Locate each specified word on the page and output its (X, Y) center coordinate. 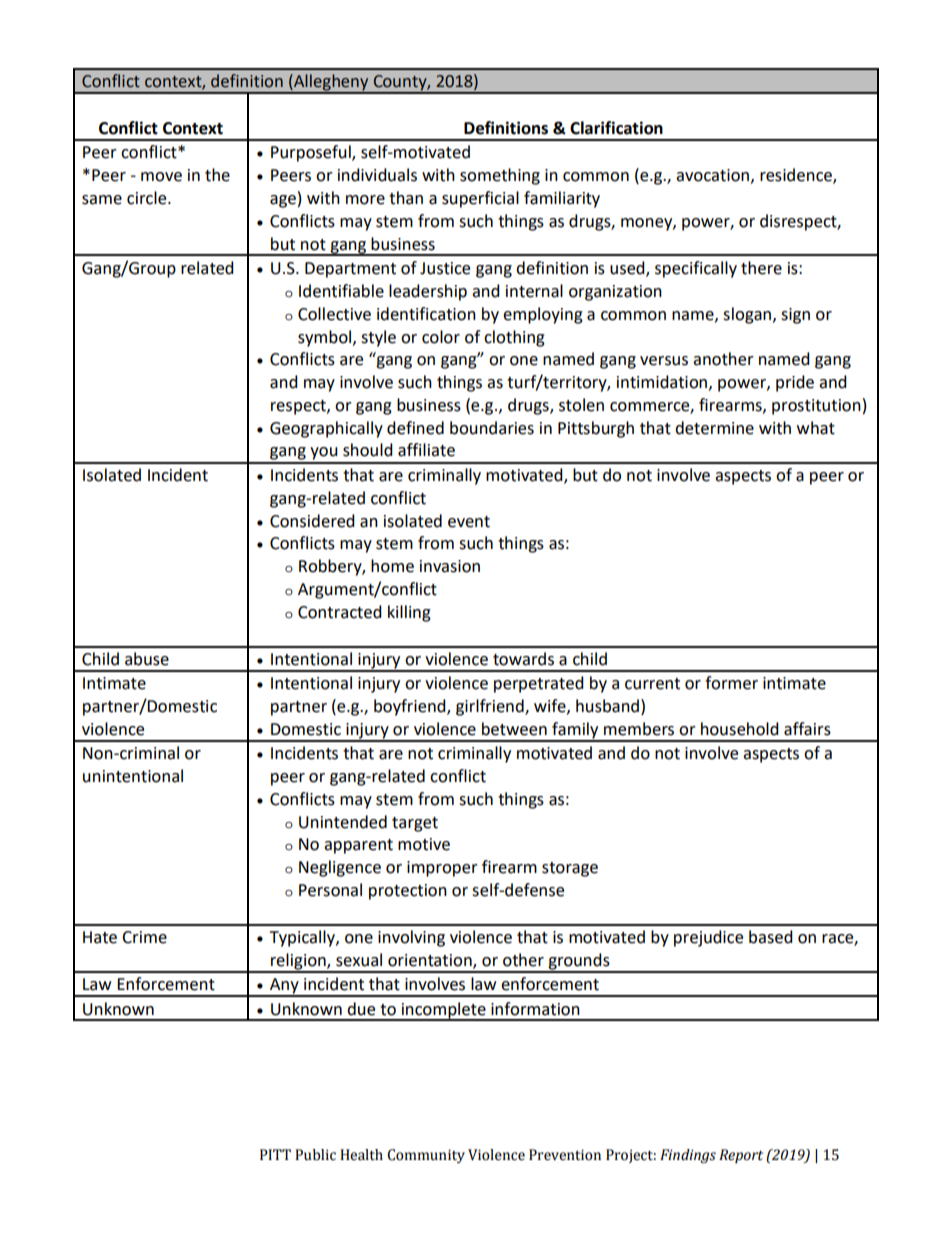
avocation (712, 175)
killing (409, 613)
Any (284, 987)
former (731, 683)
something (500, 176)
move (161, 177)
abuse (147, 659)
